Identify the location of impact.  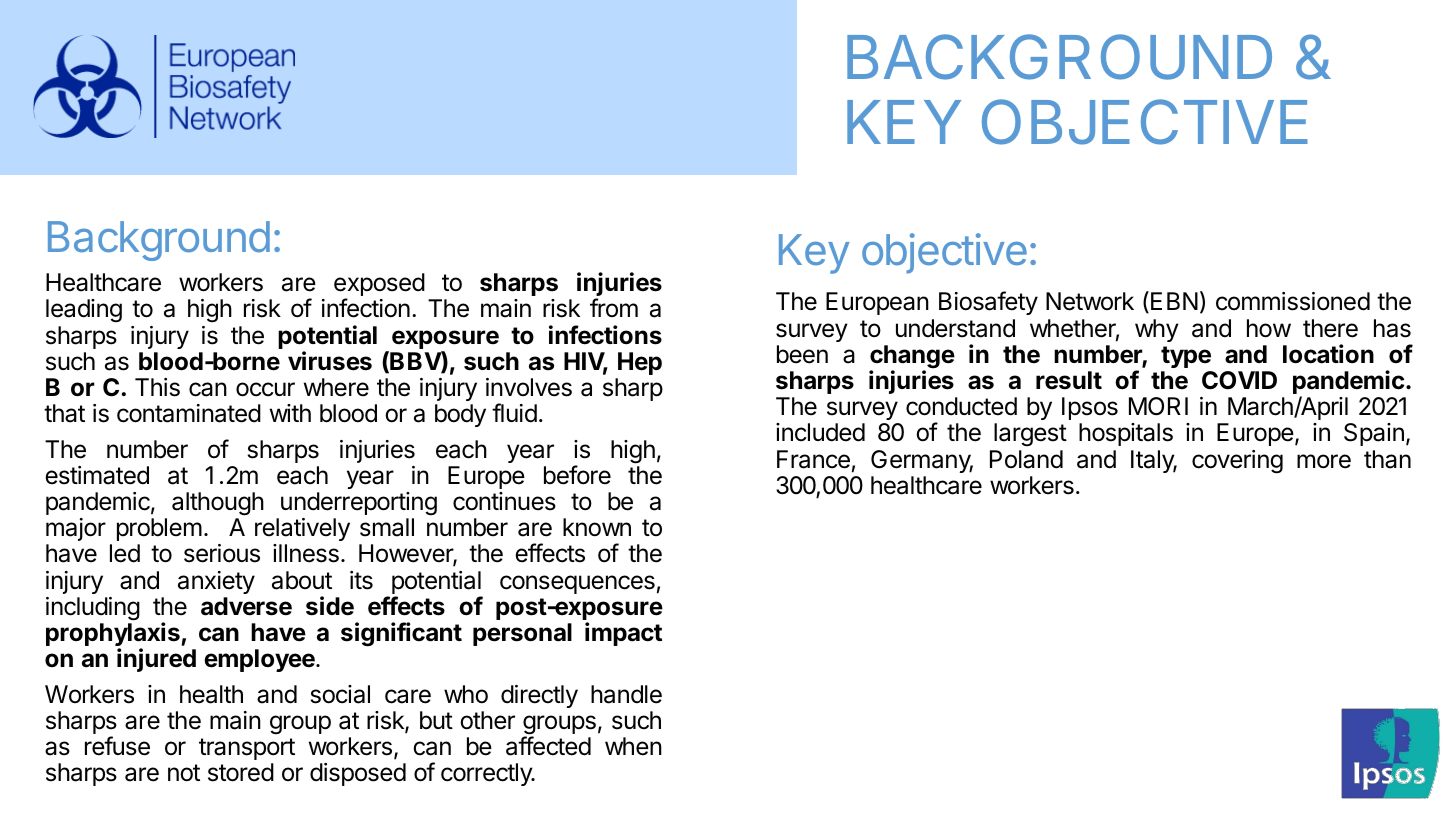
(623, 634).
